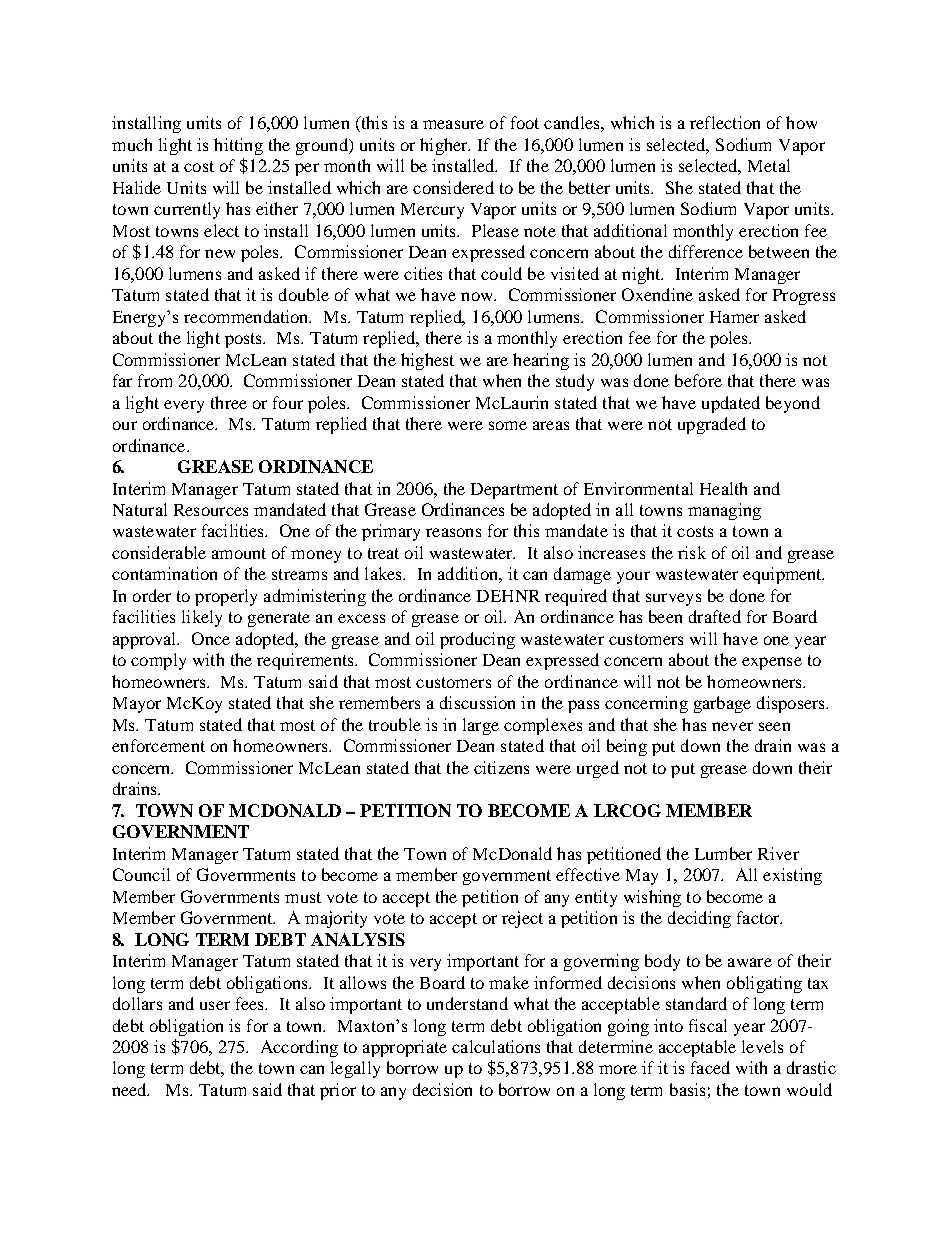 This image has height=1233, width=952. I want to click on user, so click(215, 1005).
